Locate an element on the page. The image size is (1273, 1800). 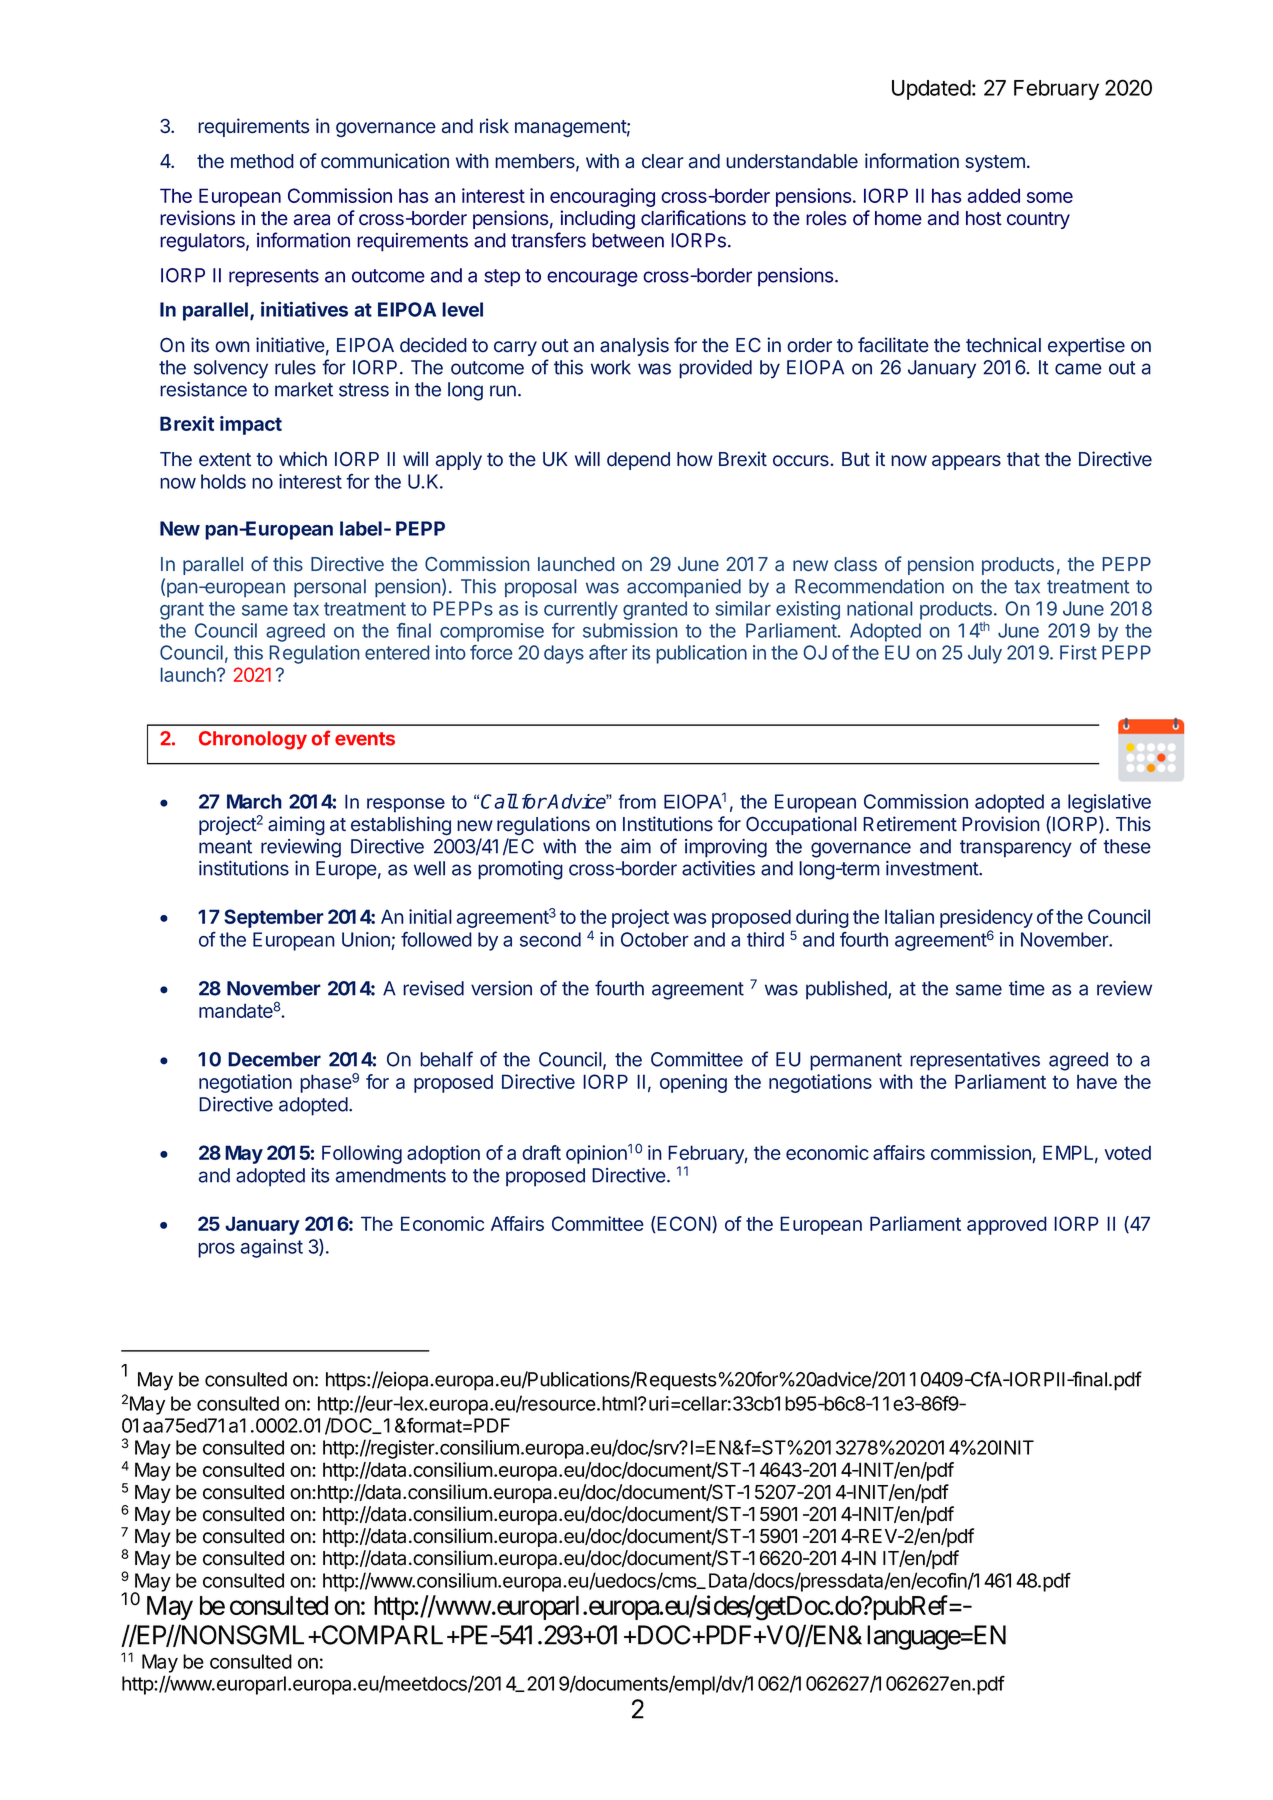
September is located at coordinates (274, 918).
